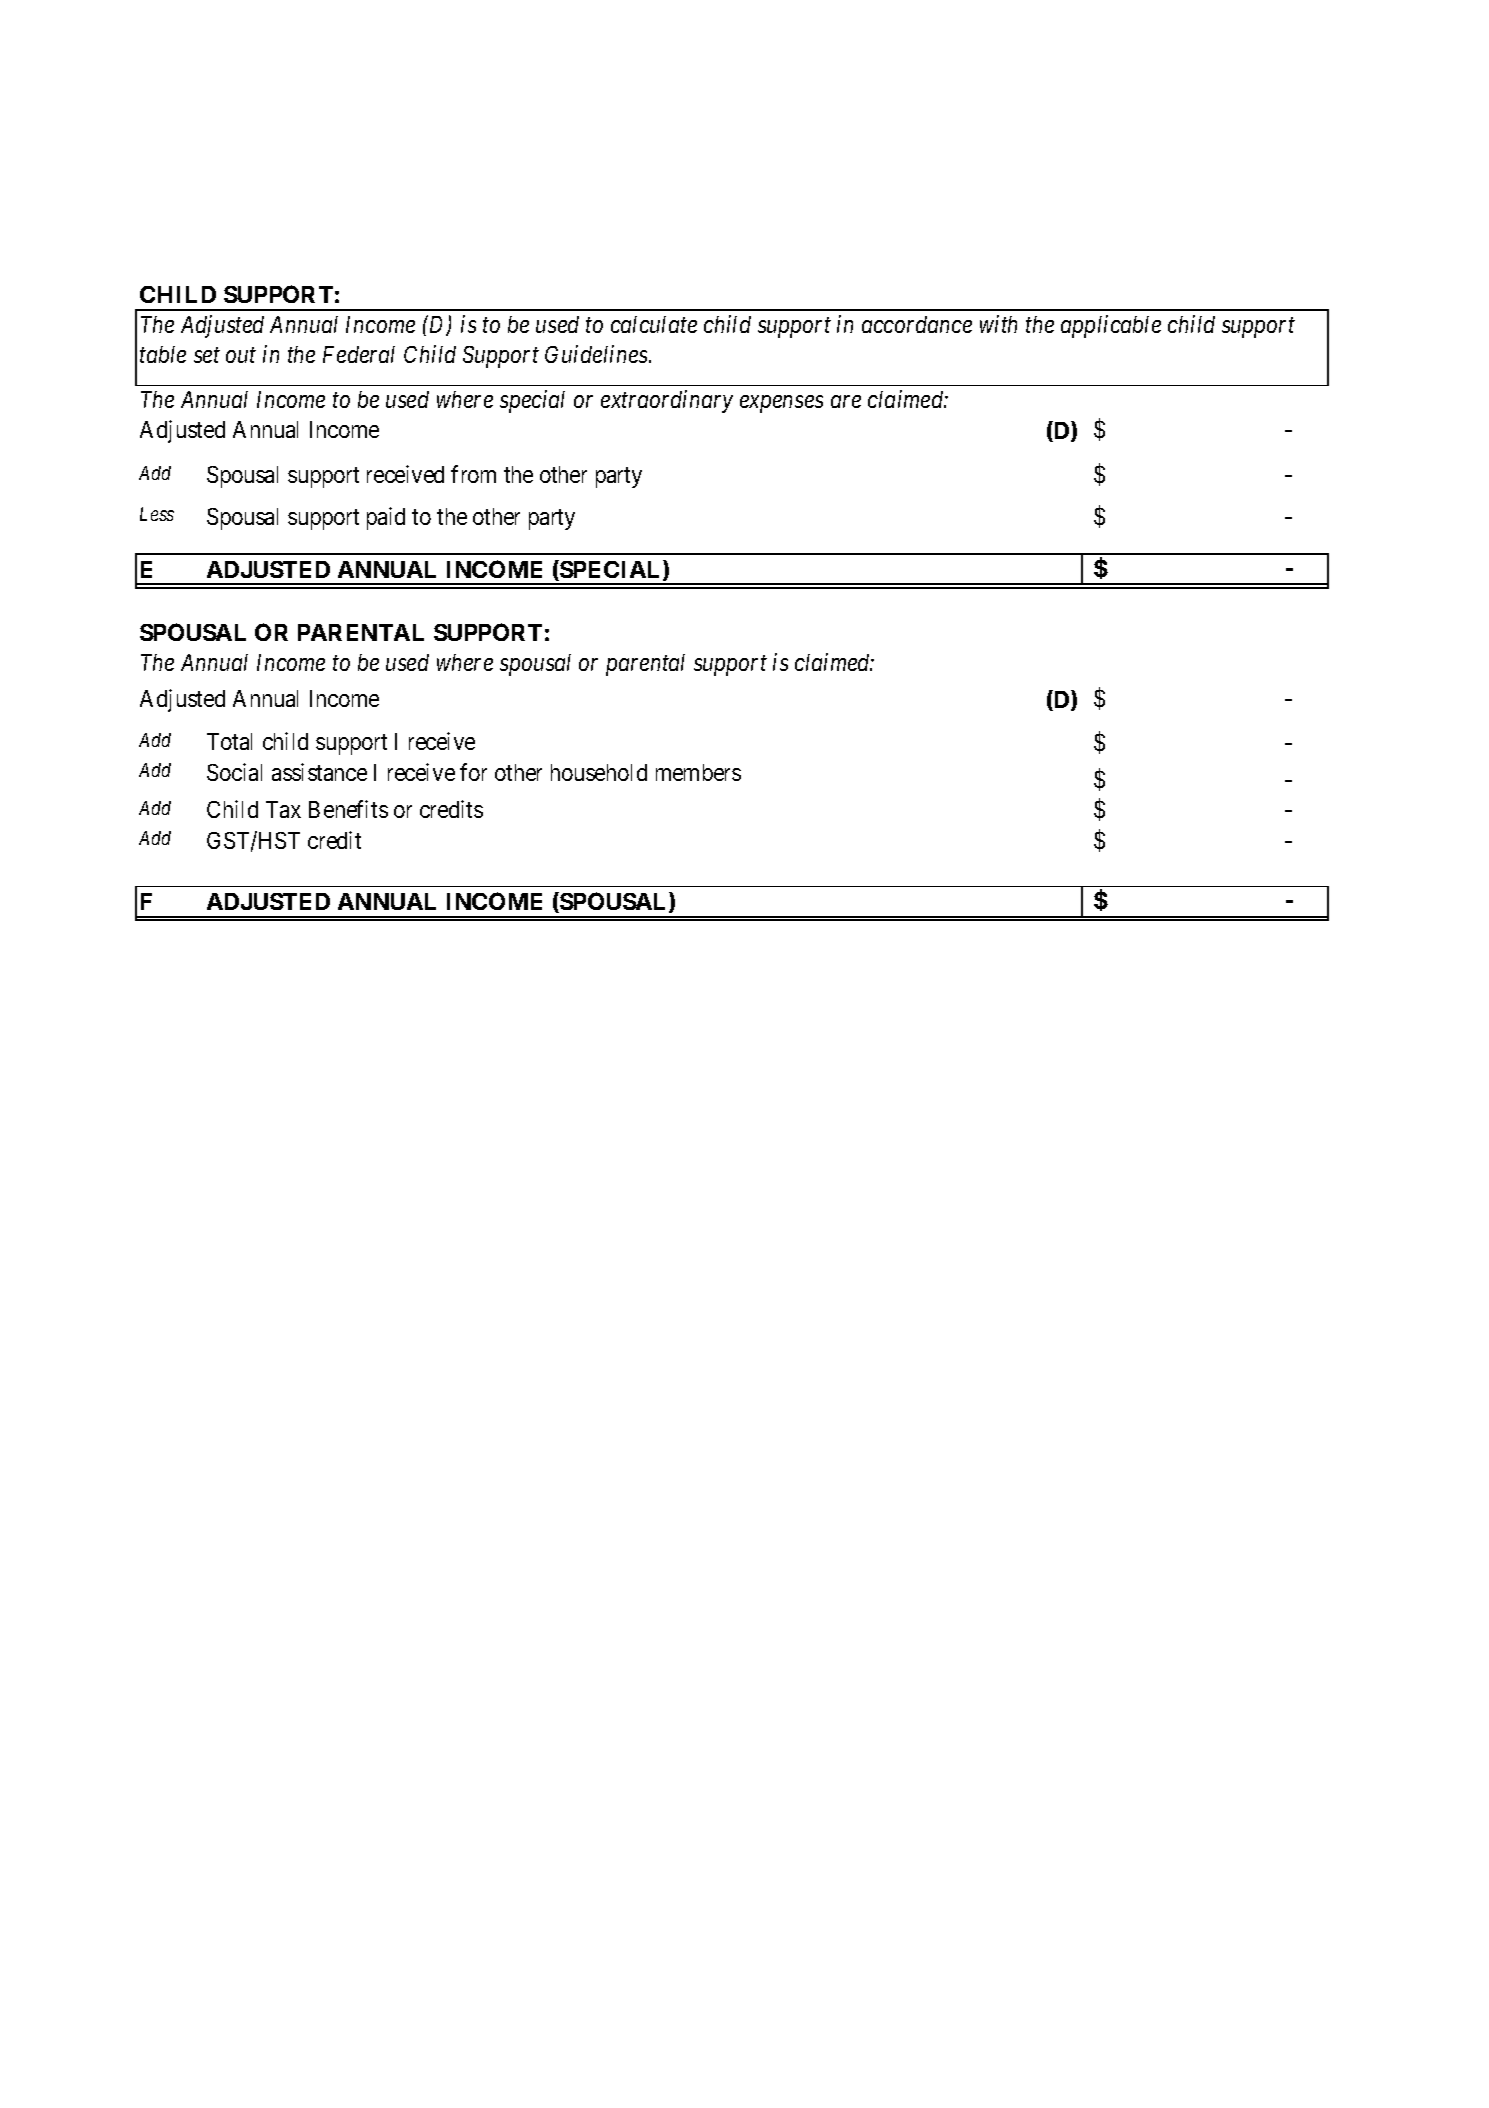 Image resolution: width=1489 pixels, height=2108 pixels. Describe the element at coordinates (998, 324) in the page. I see `with` at that location.
